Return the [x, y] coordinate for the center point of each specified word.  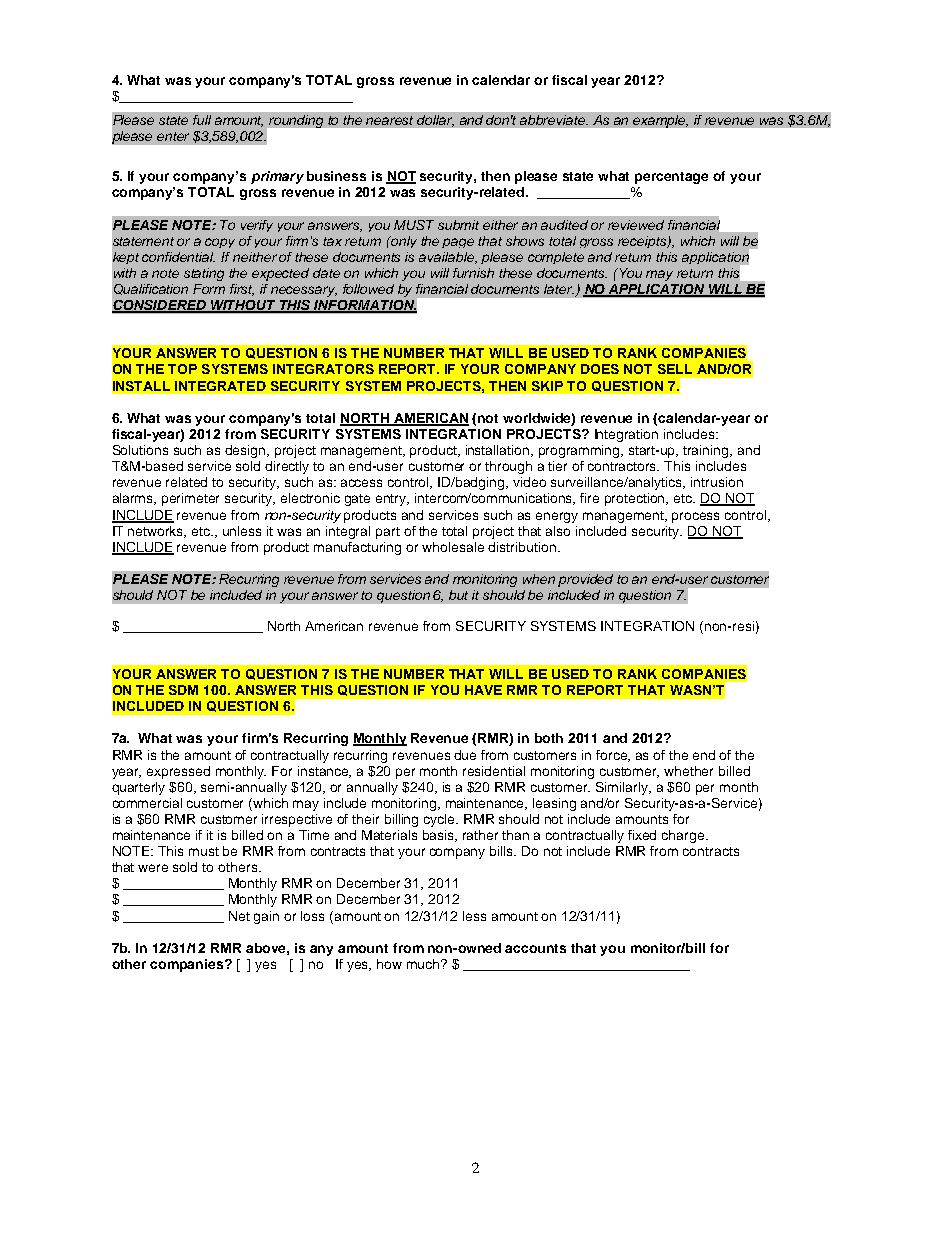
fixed [642, 835]
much [424, 964]
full [202, 120]
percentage [671, 178]
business [336, 176]
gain [266, 917]
